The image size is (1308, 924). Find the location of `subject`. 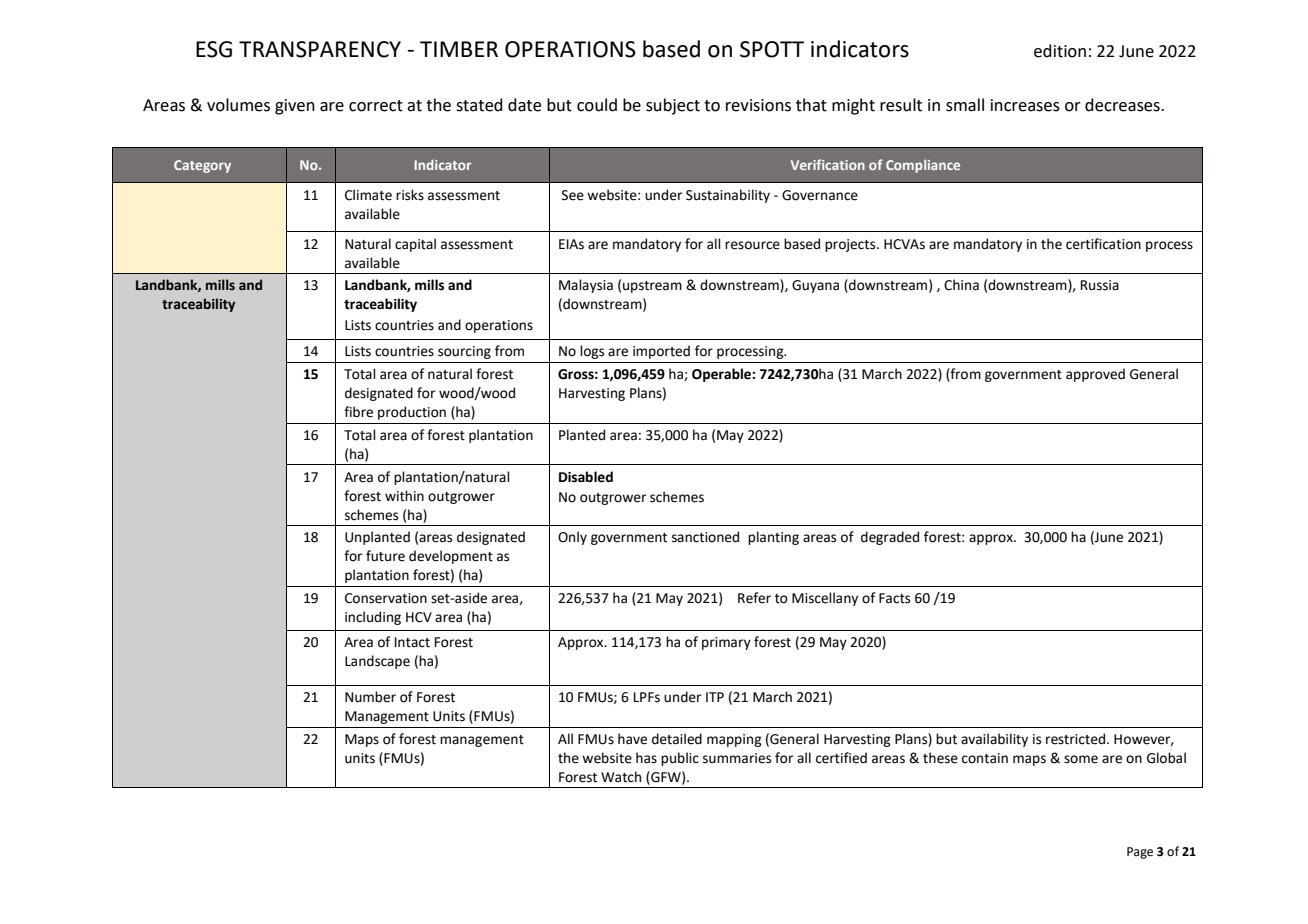

subject is located at coordinates (673, 106).
